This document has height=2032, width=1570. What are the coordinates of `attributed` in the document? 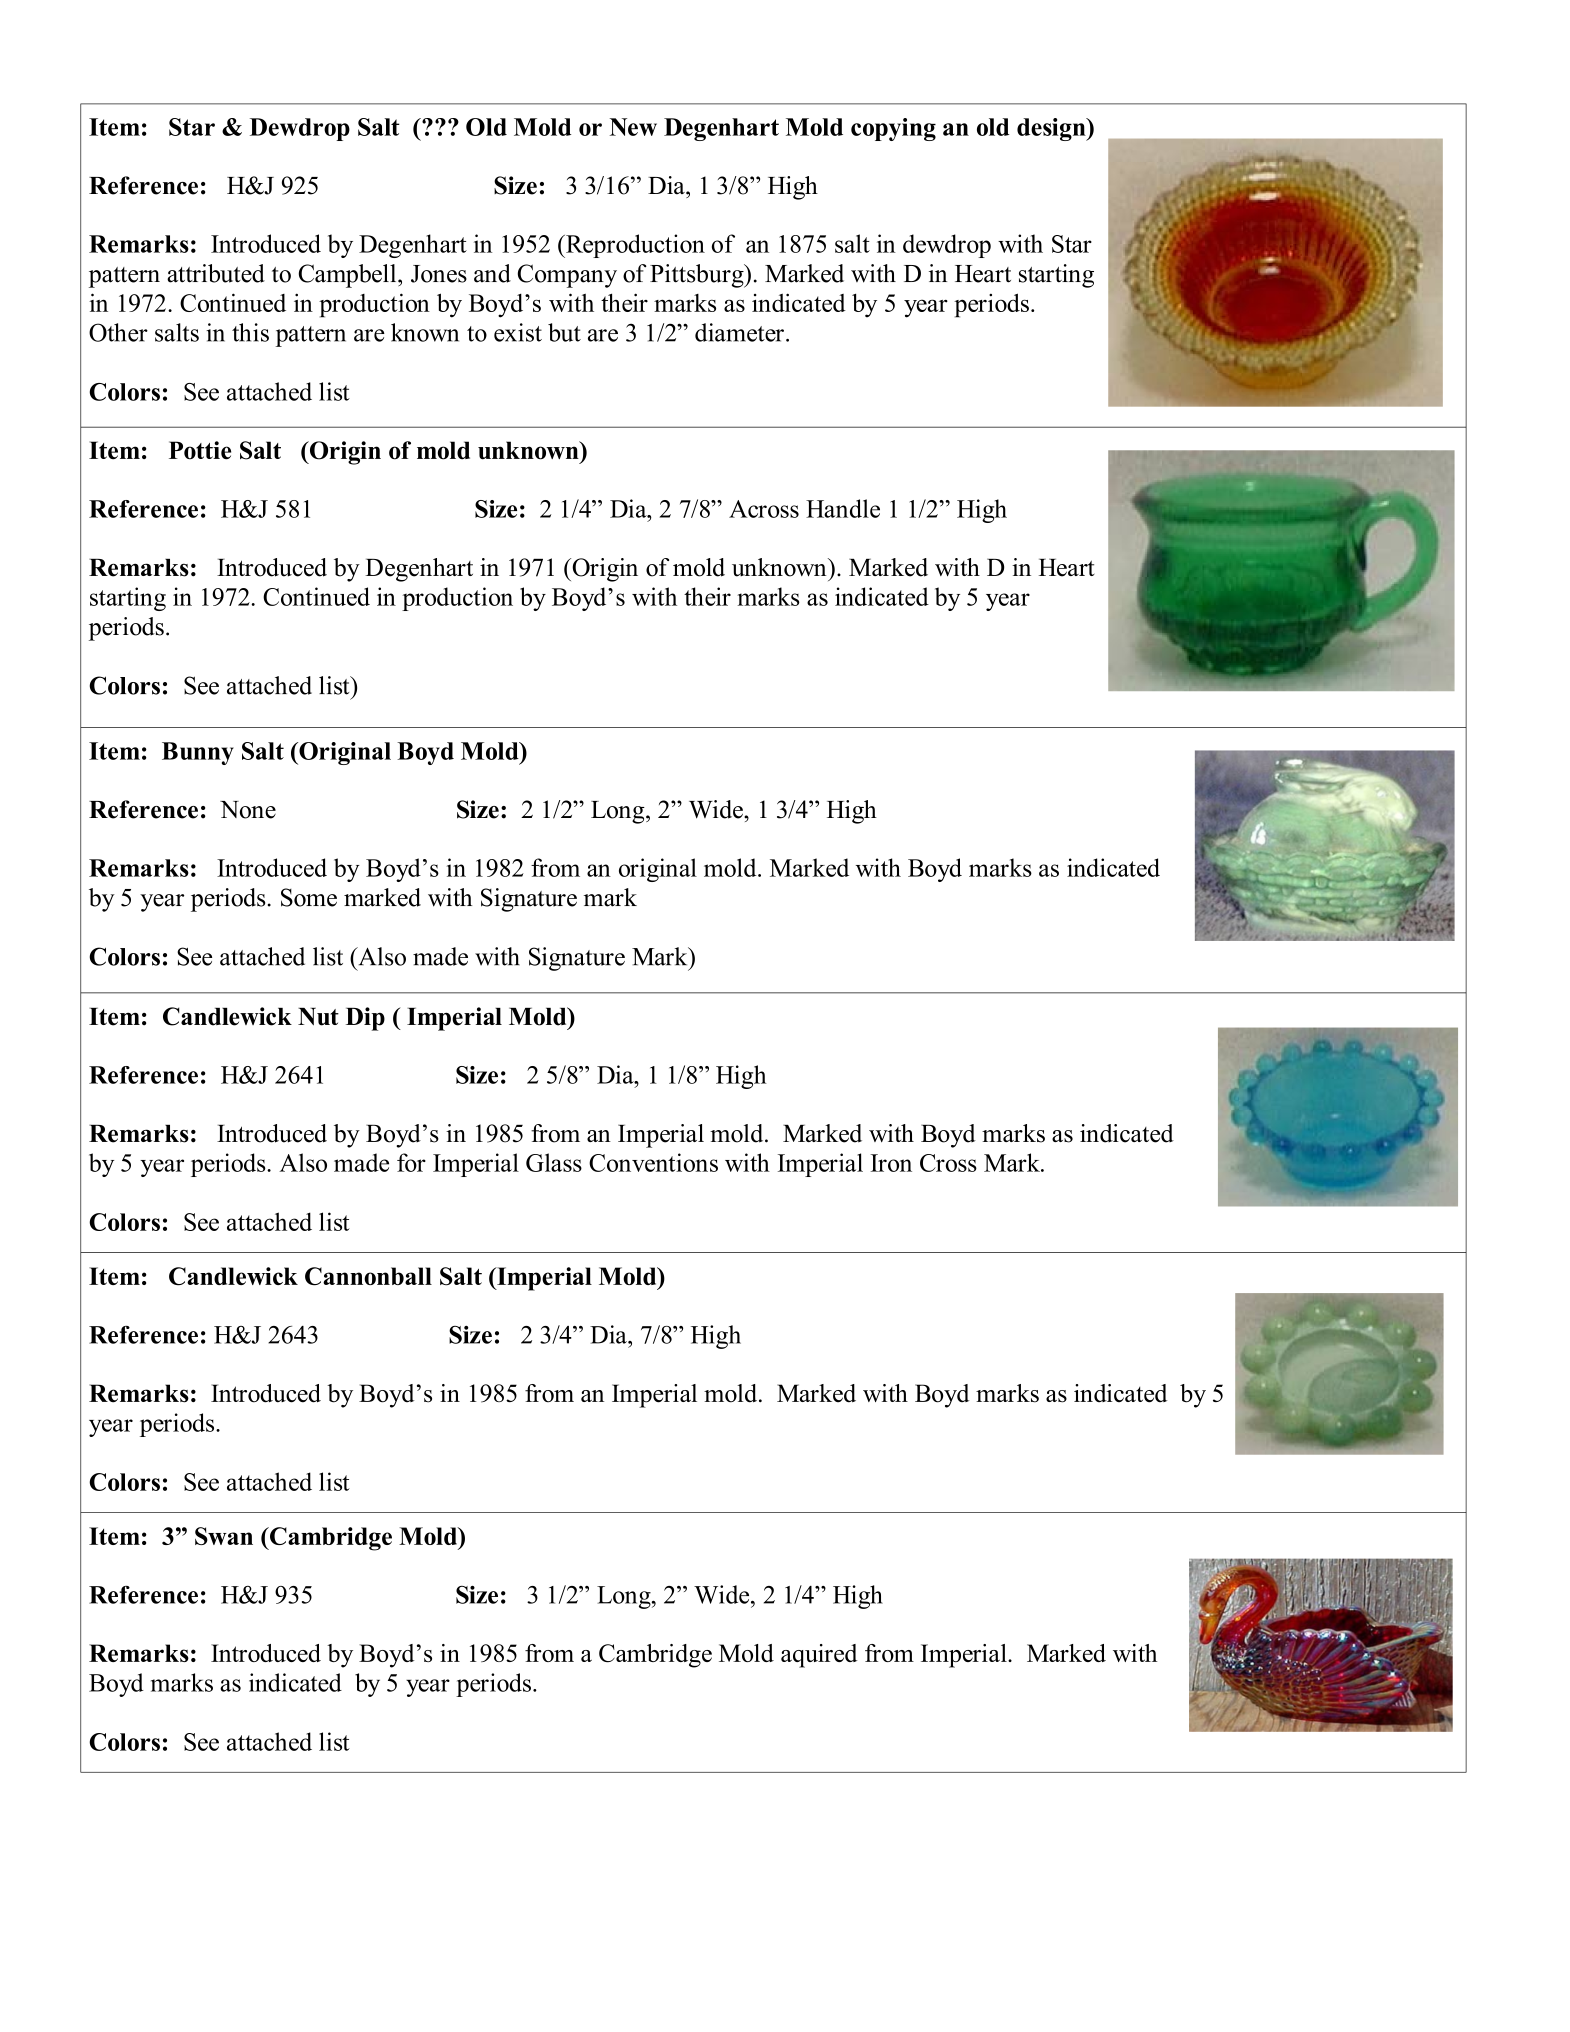 It's located at (216, 273).
